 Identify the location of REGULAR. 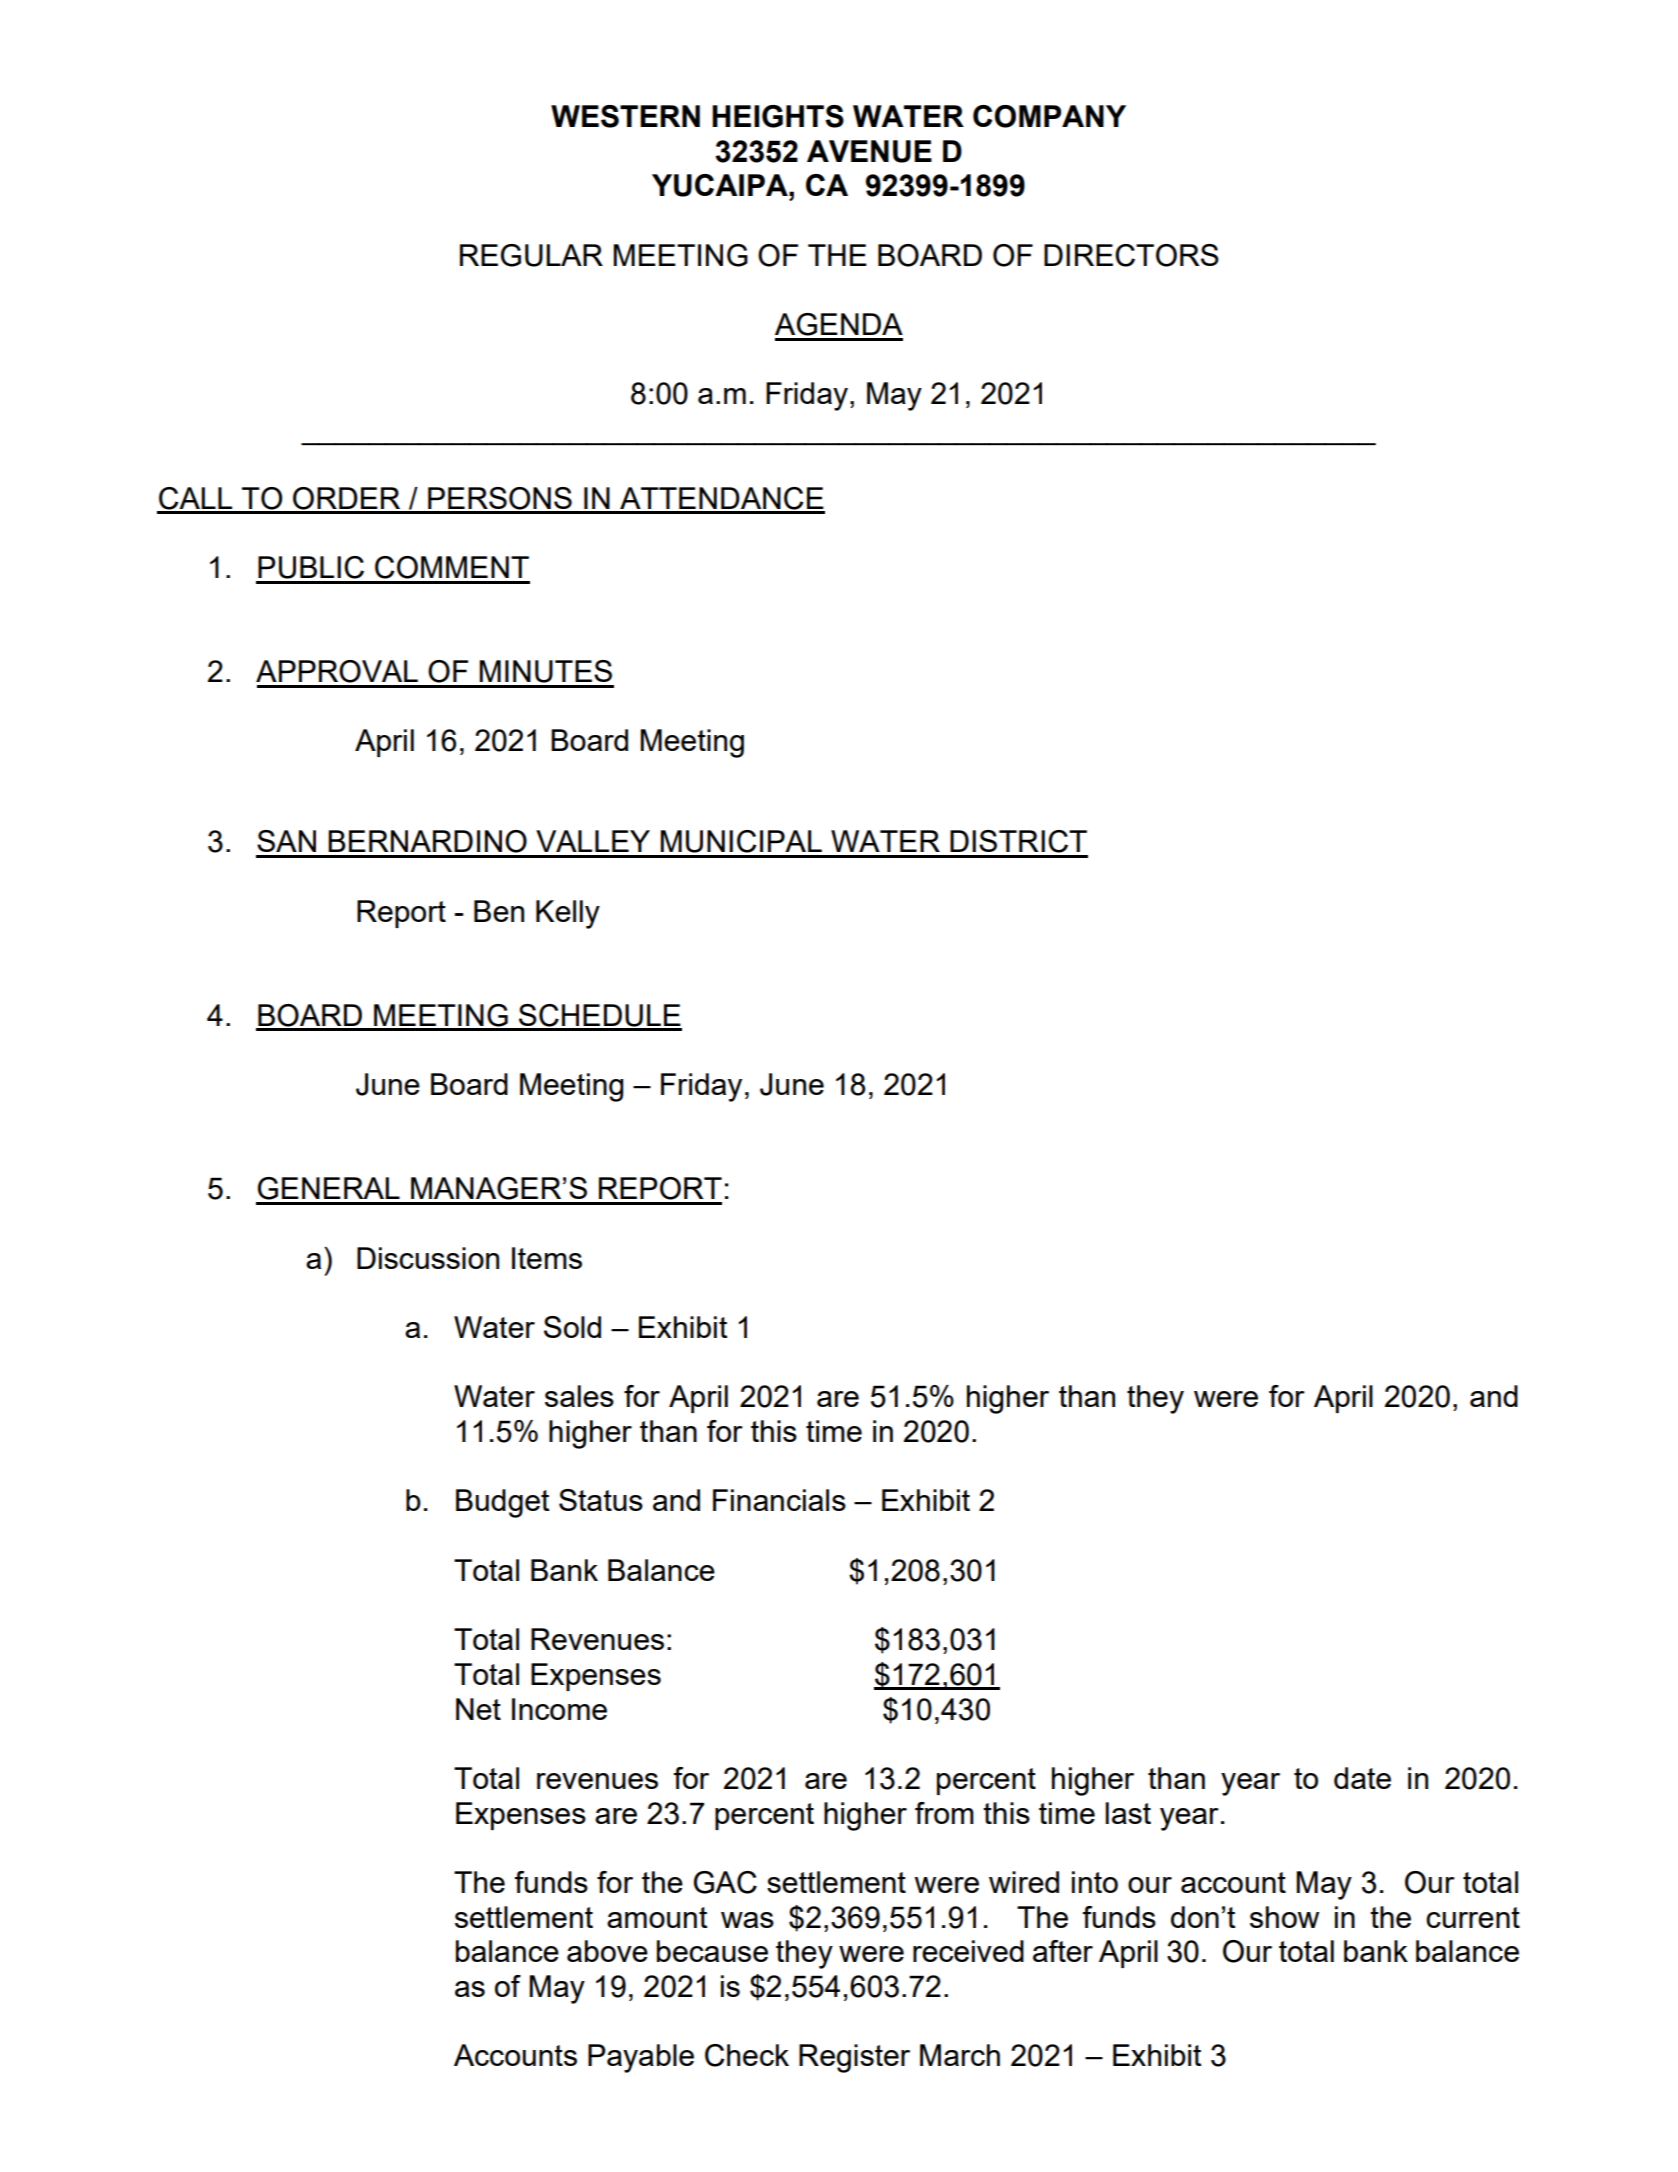
(531, 255).
